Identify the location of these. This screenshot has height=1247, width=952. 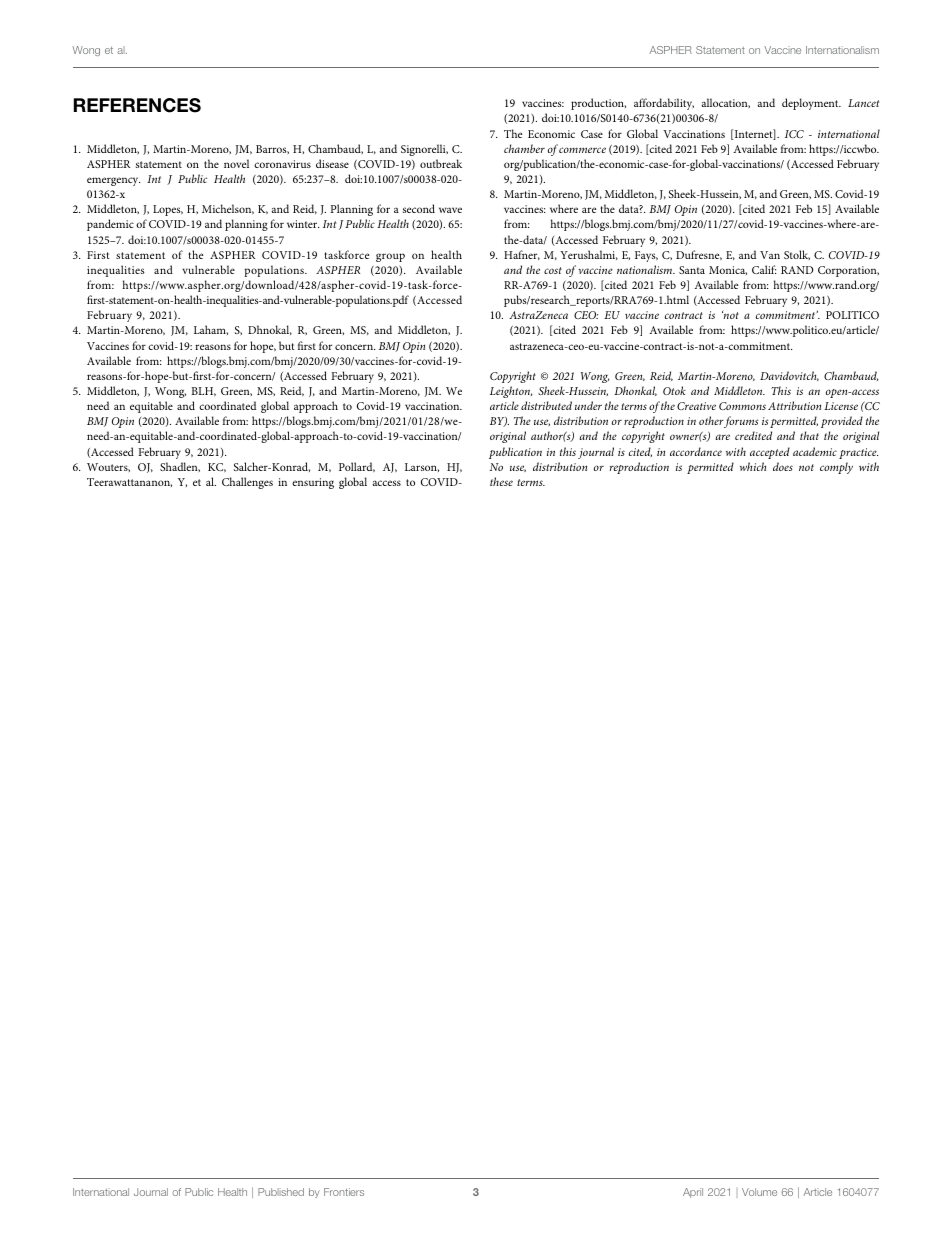
(501, 481).
